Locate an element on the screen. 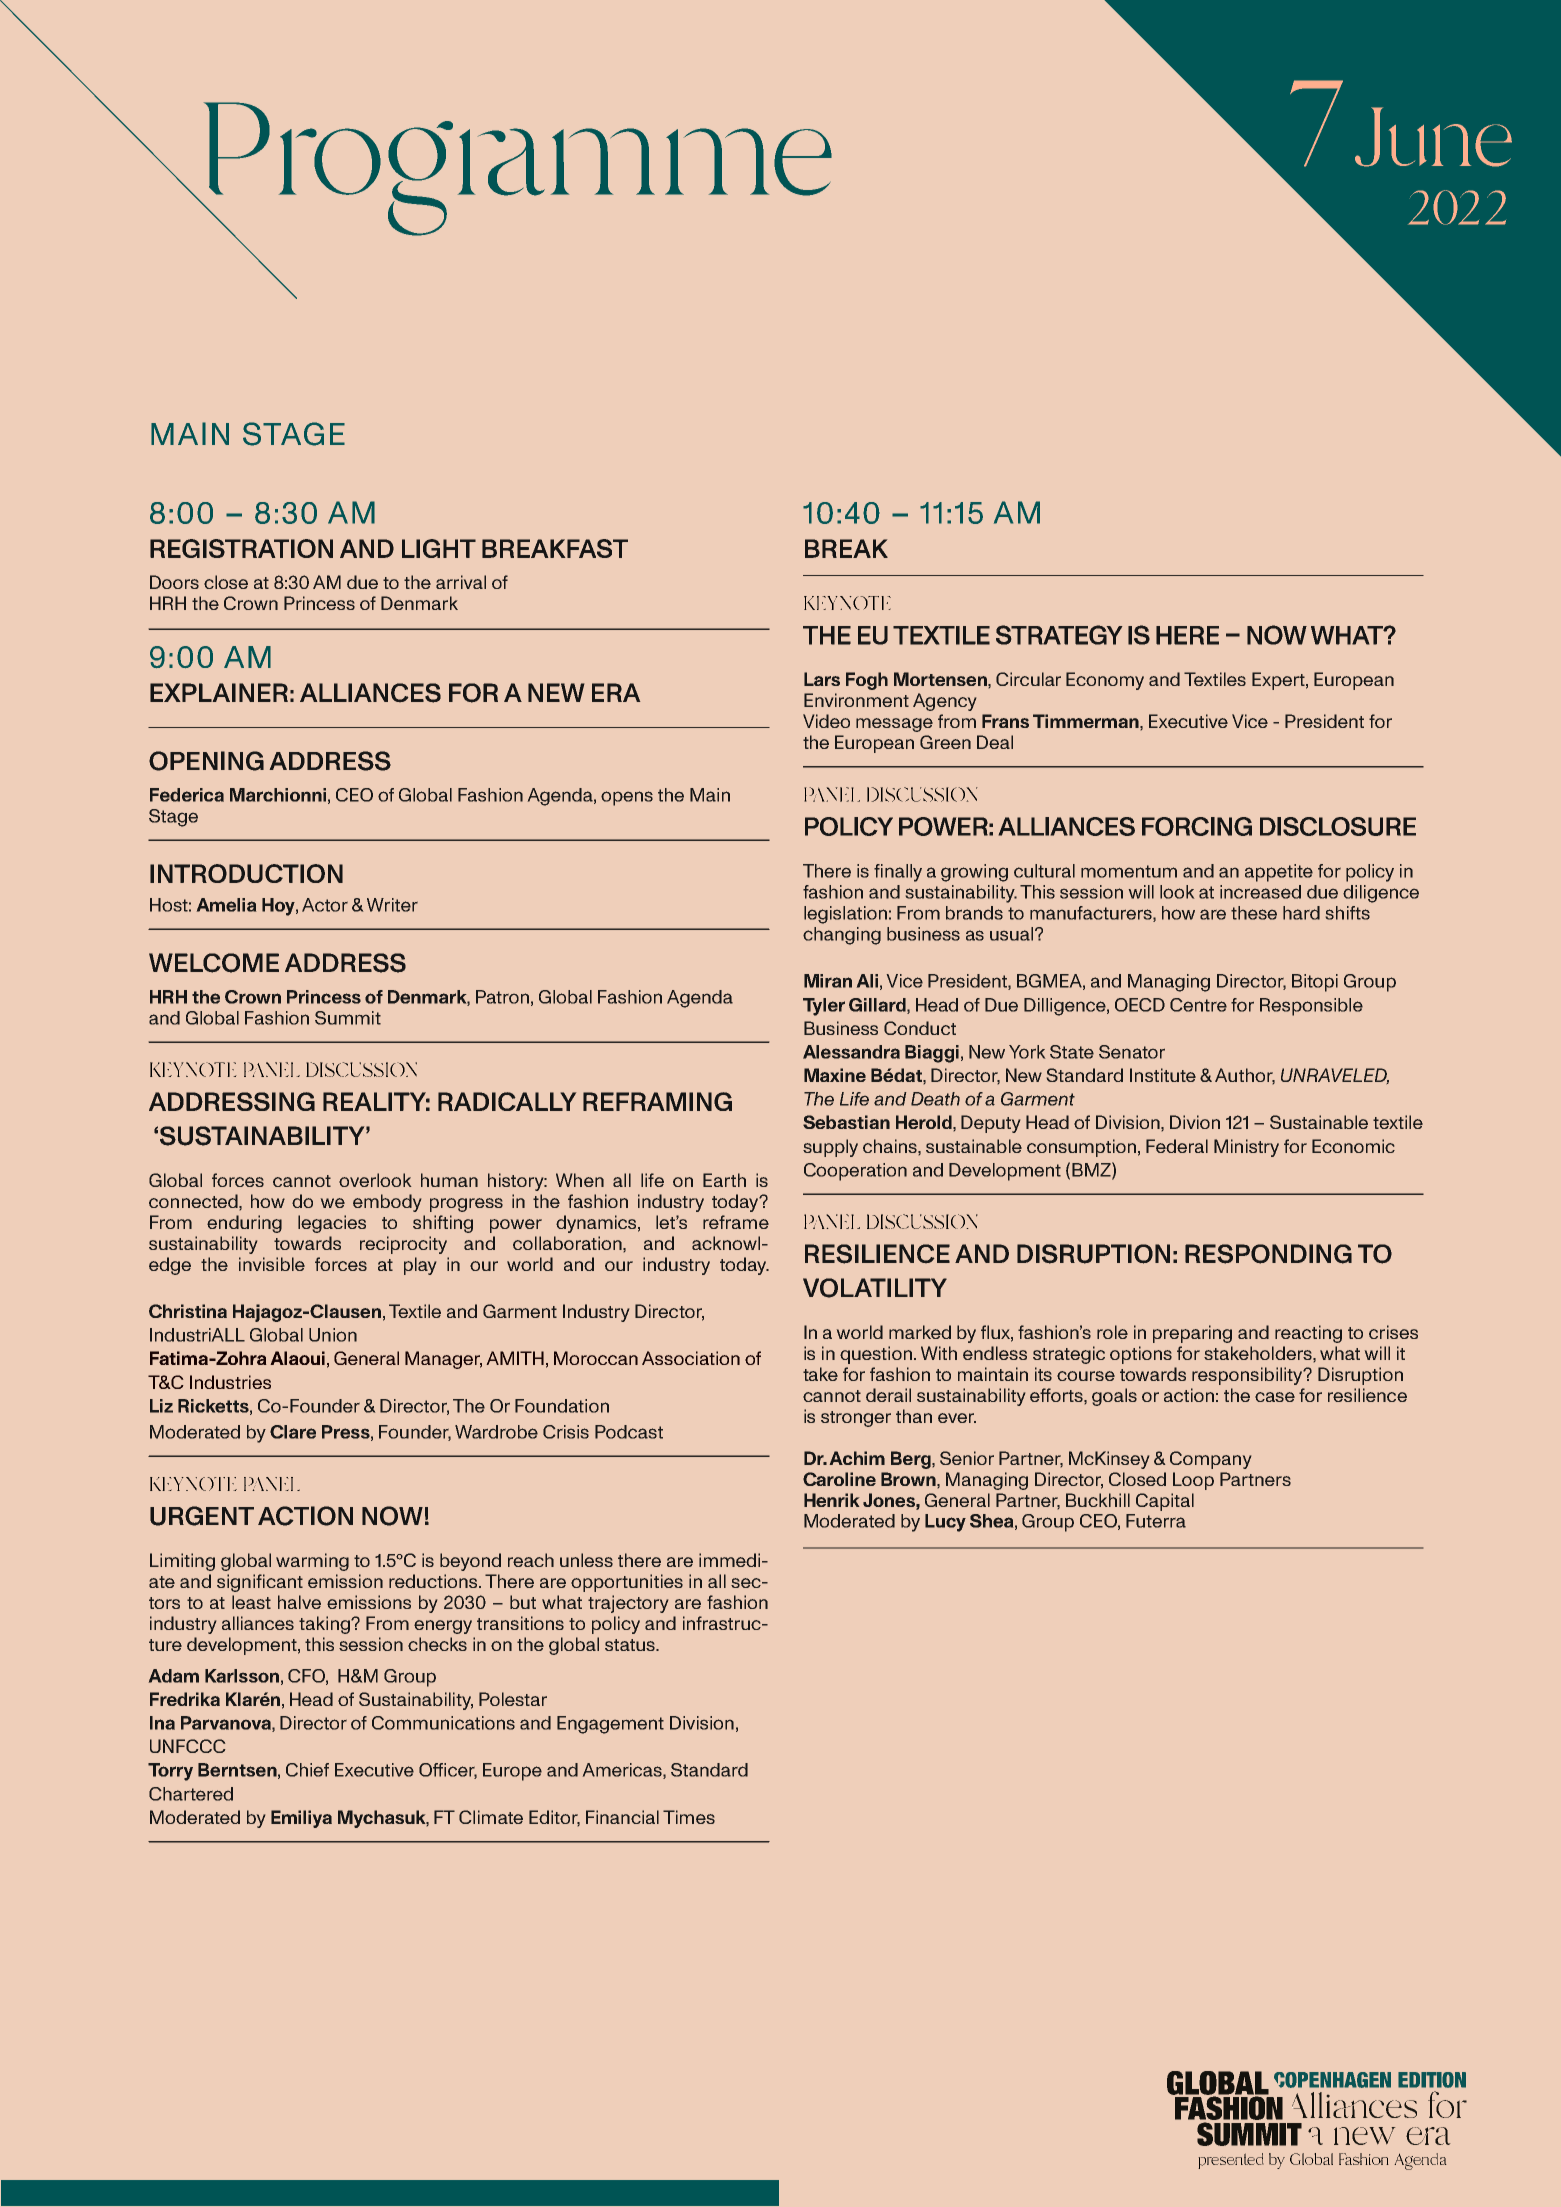 The image size is (1561, 2207). STRATEGY is located at coordinates (1059, 635).
